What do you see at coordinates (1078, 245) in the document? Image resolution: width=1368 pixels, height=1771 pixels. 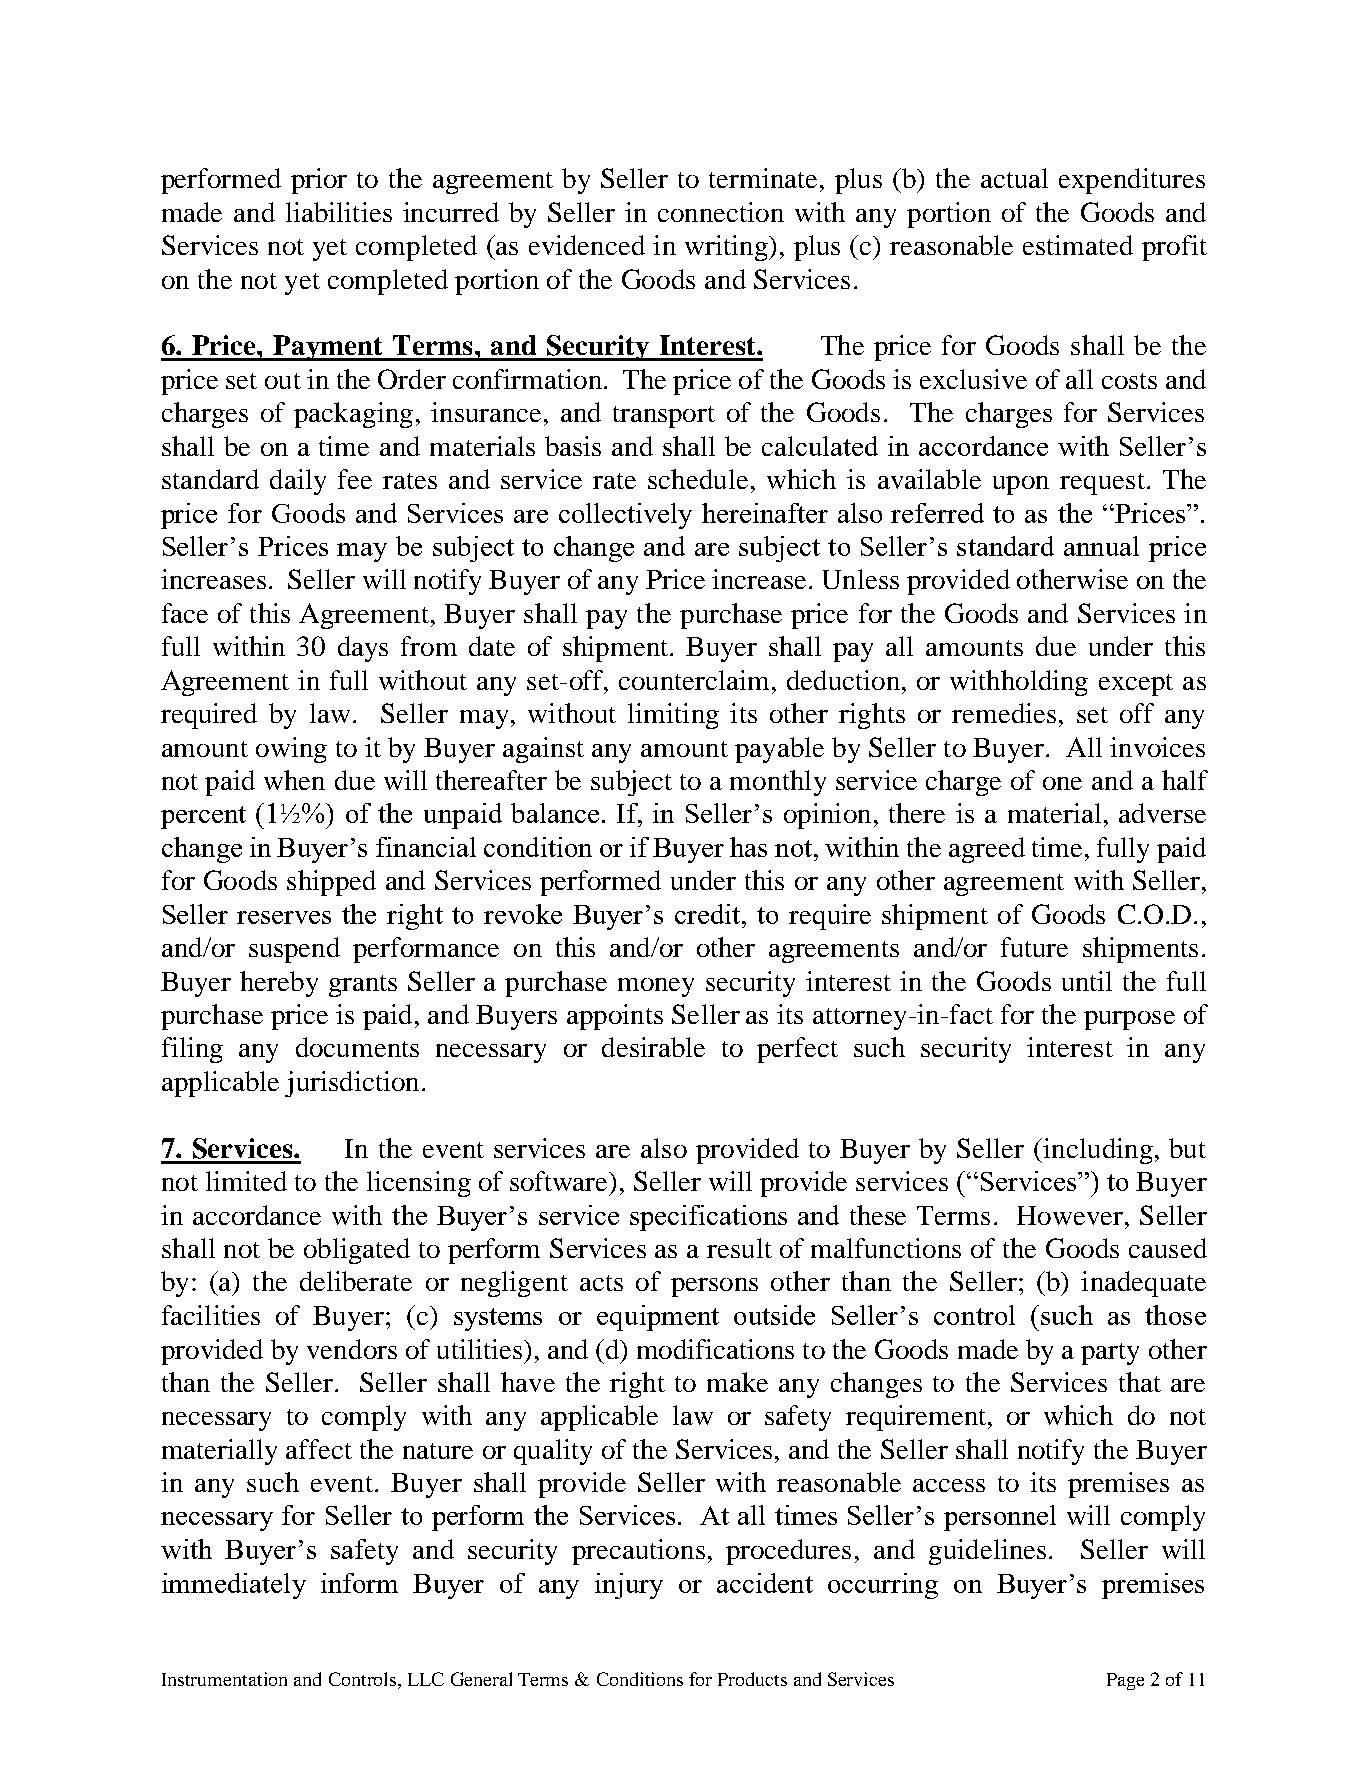 I see `estimated` at bounding box center [1078, 245].
